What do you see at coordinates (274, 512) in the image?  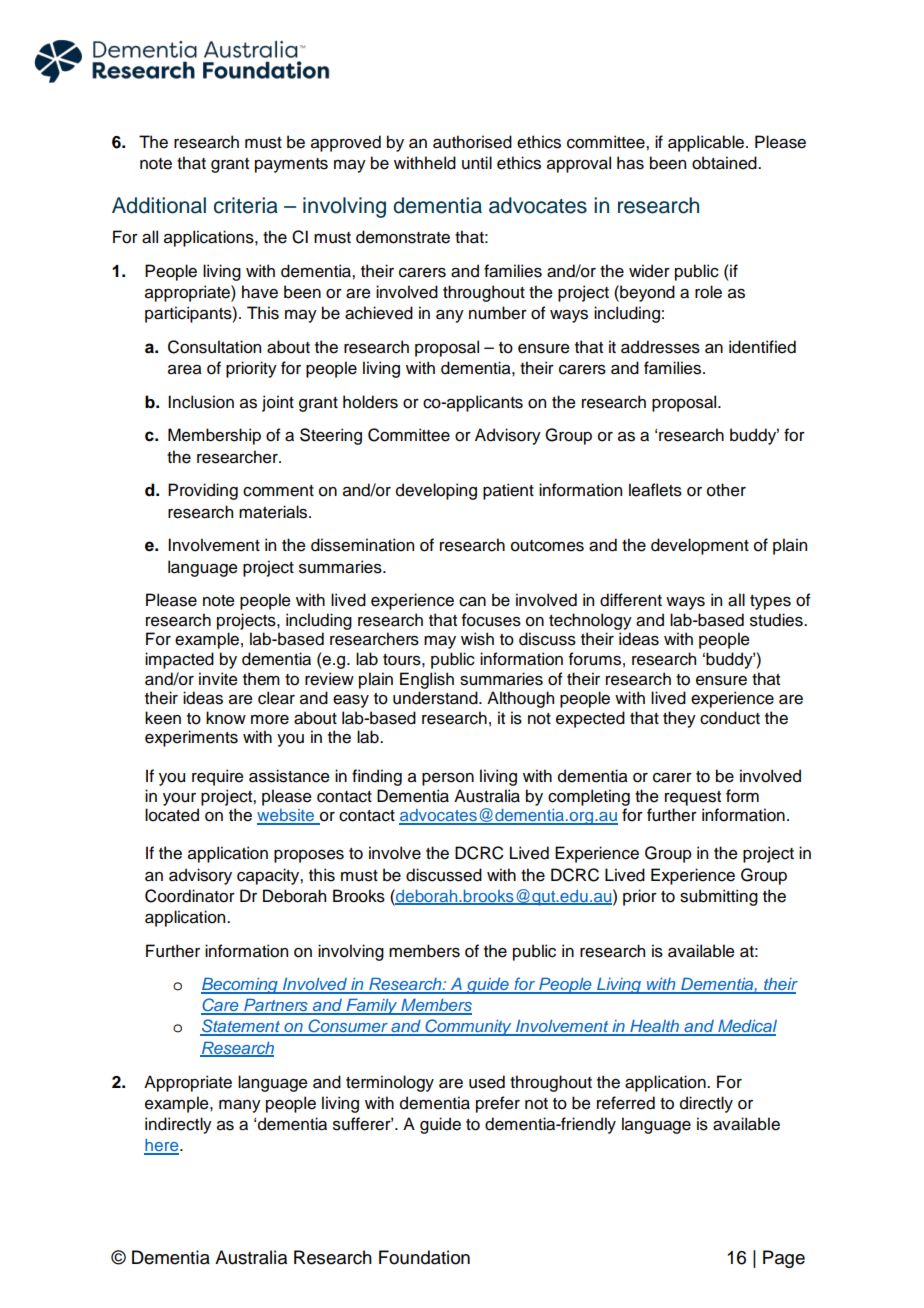 I see `materials` at bounding box center [274, 512].
